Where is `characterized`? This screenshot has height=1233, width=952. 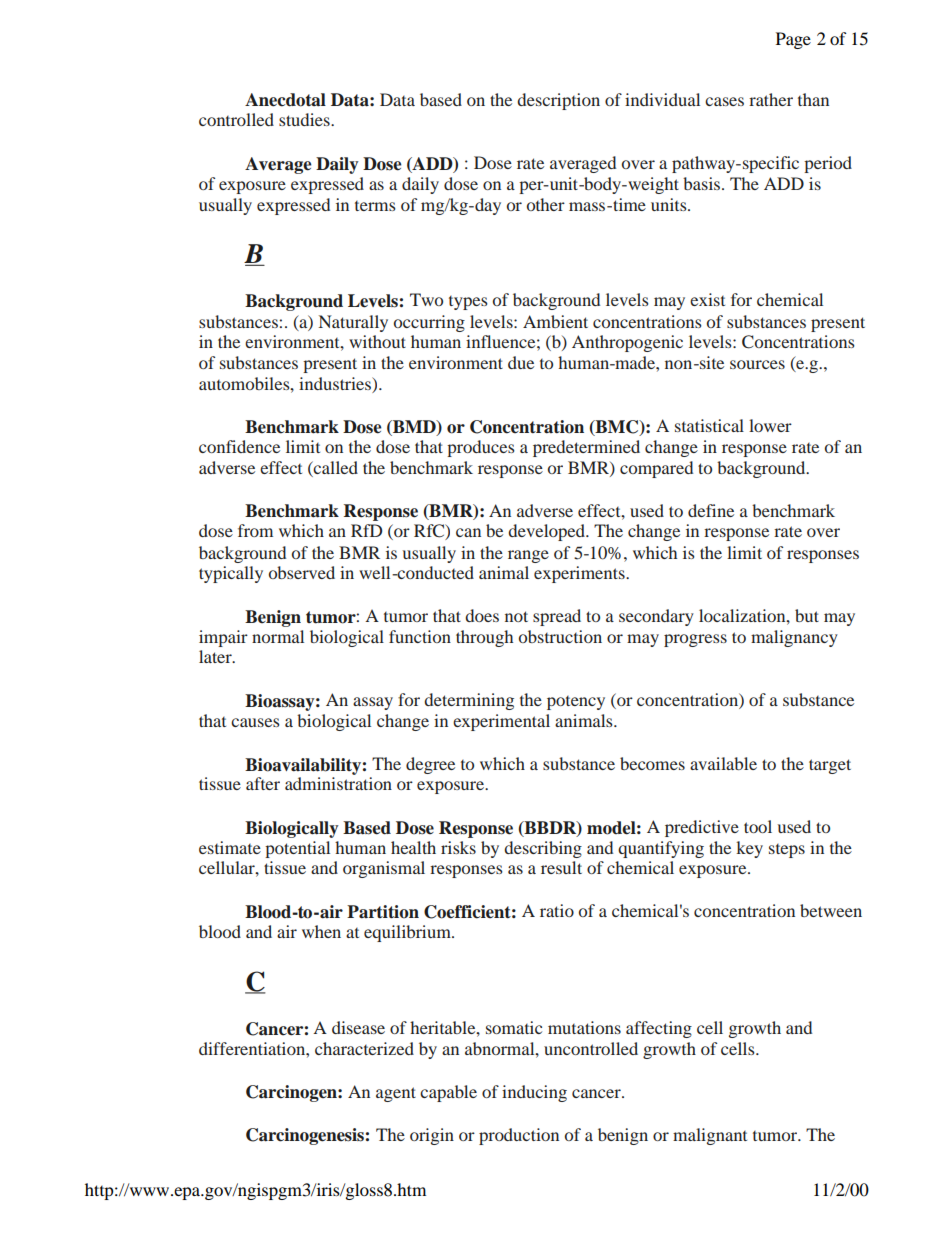 characterized is located at coordinates (364, 1048).
